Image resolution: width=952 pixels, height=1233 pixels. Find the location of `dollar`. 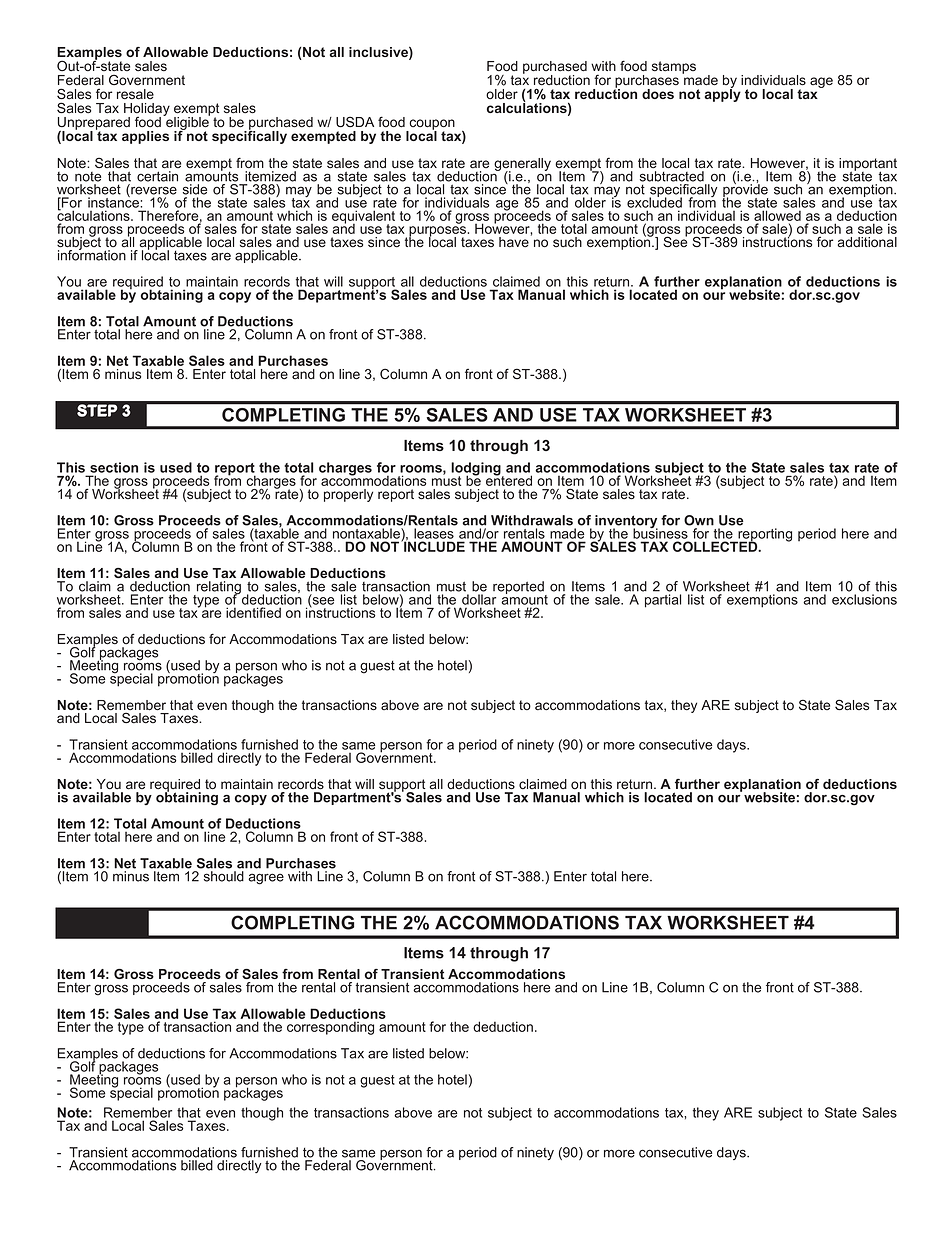

dollar is located at coordinates (479, 599).
